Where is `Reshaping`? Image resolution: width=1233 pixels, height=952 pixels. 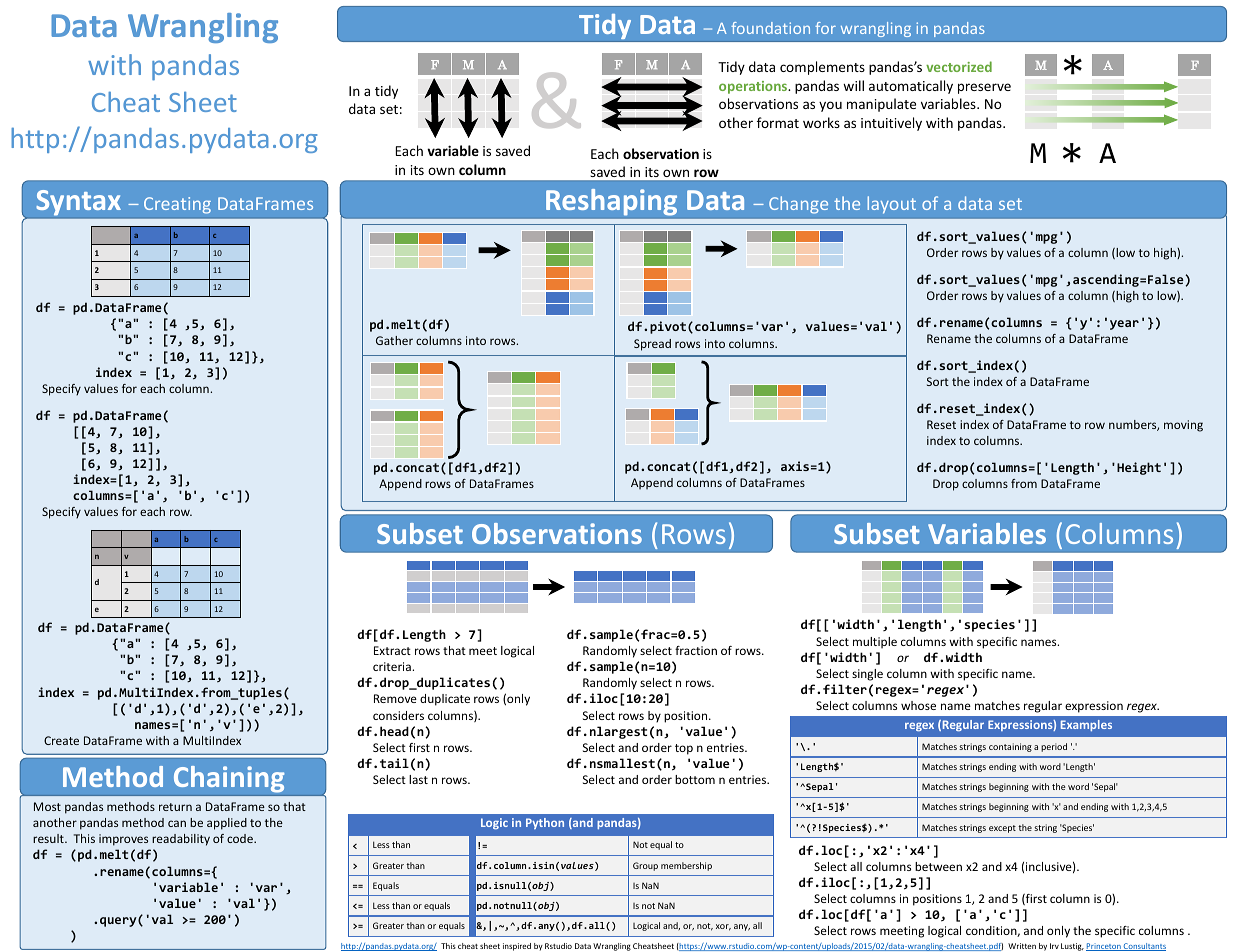
Reshaping is located at coordinates (611, 202).
